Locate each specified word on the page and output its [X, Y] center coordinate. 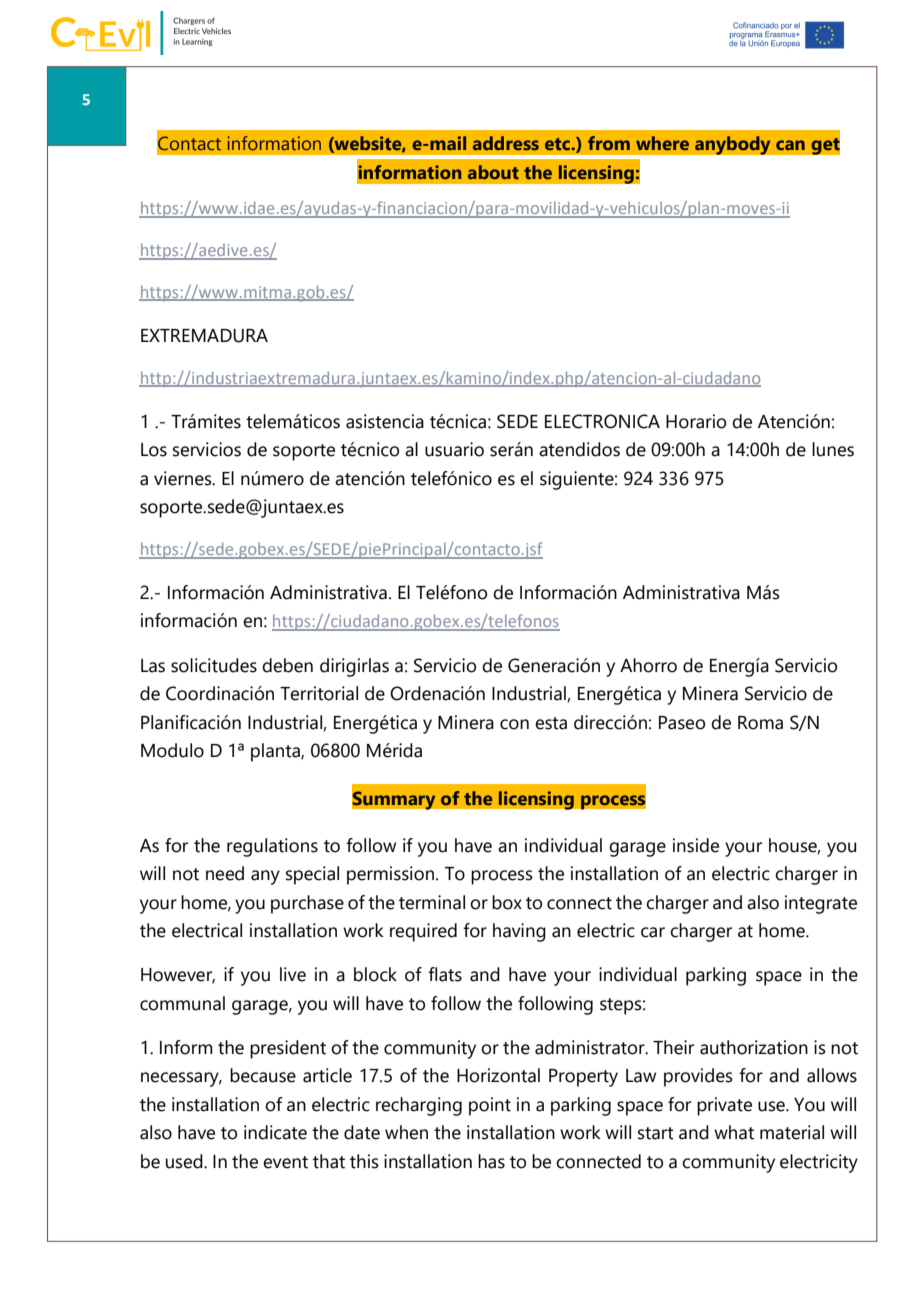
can [790, 145]
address [506, 143]
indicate [275, 1132]
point [490, 1106]
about [493, 172]
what [734, 1132]
